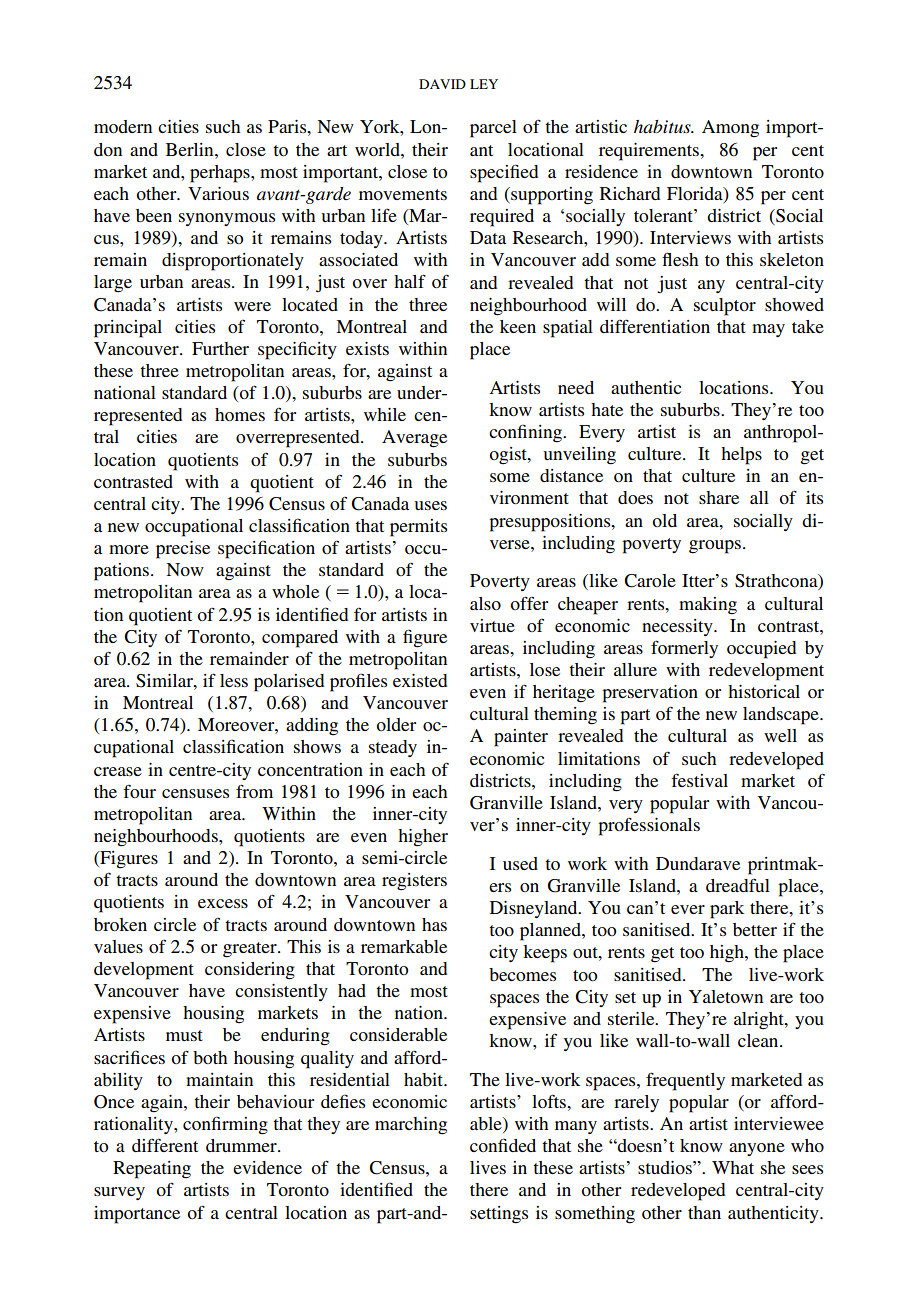 The image size is (924, 1308). What do you see at coordinates (518, 326) in the screenshot?
I see `keen` at bounding box center [518, 326].
